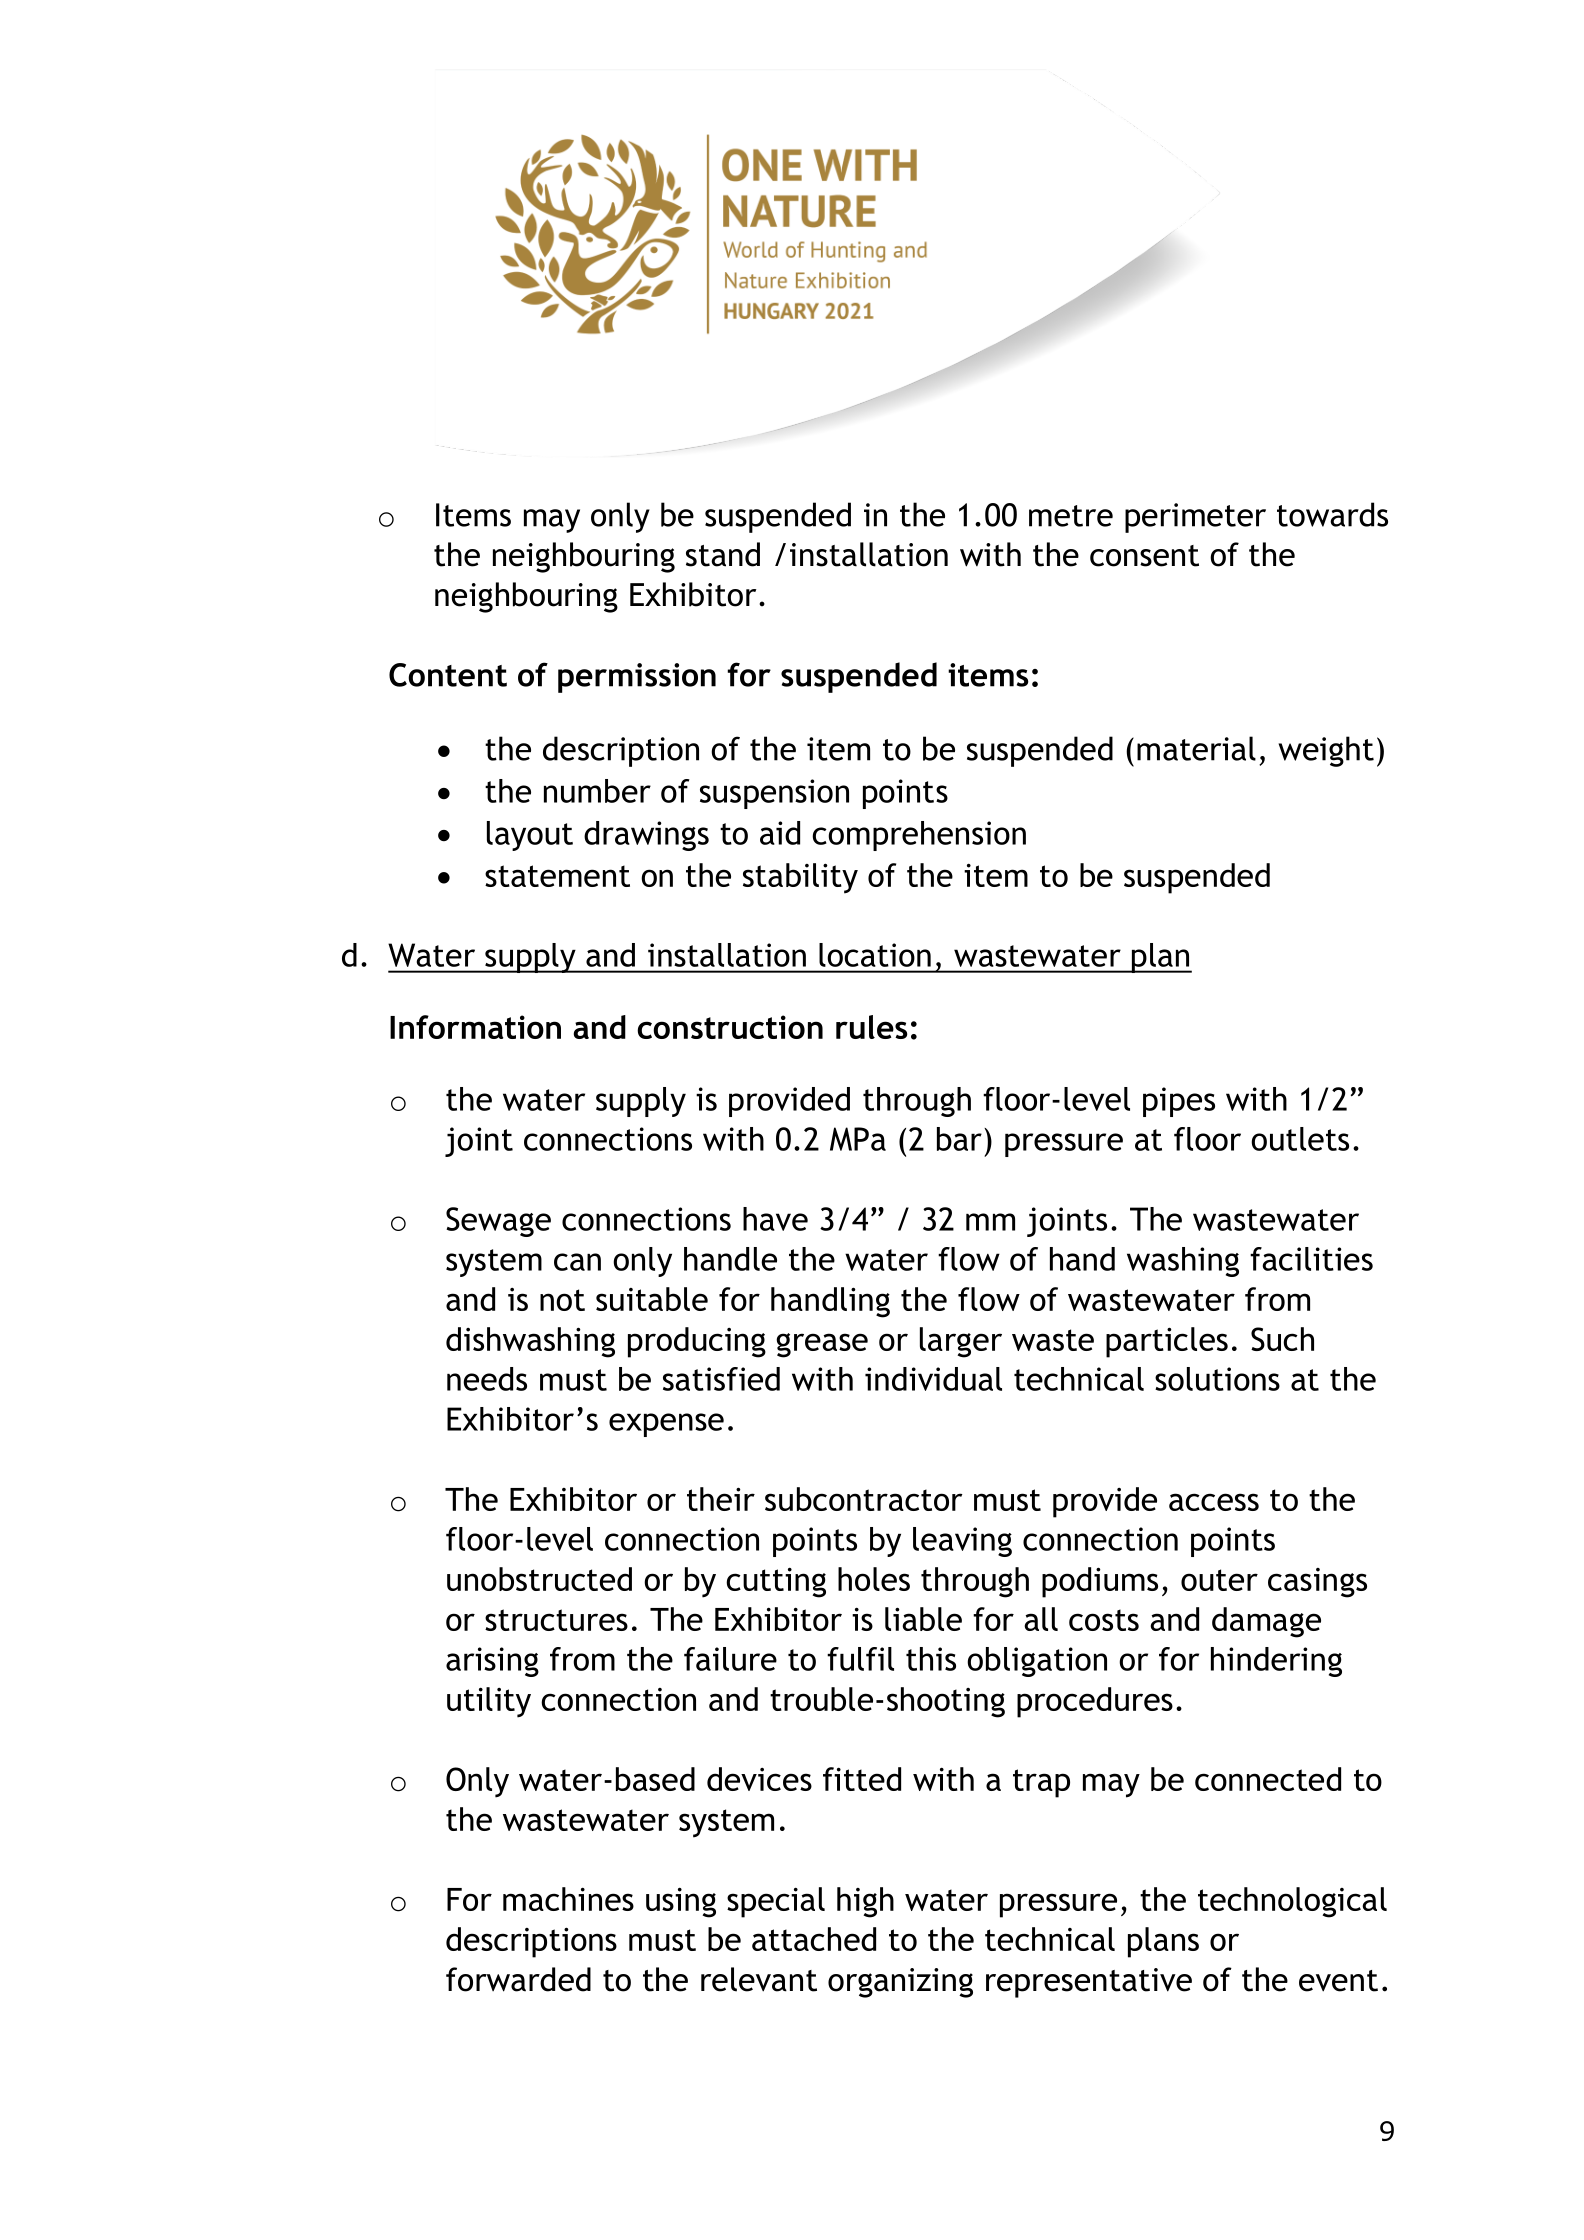 The width and height of the screenshot is (1584, 2240). I want to click on have, so click(775, 1219).
